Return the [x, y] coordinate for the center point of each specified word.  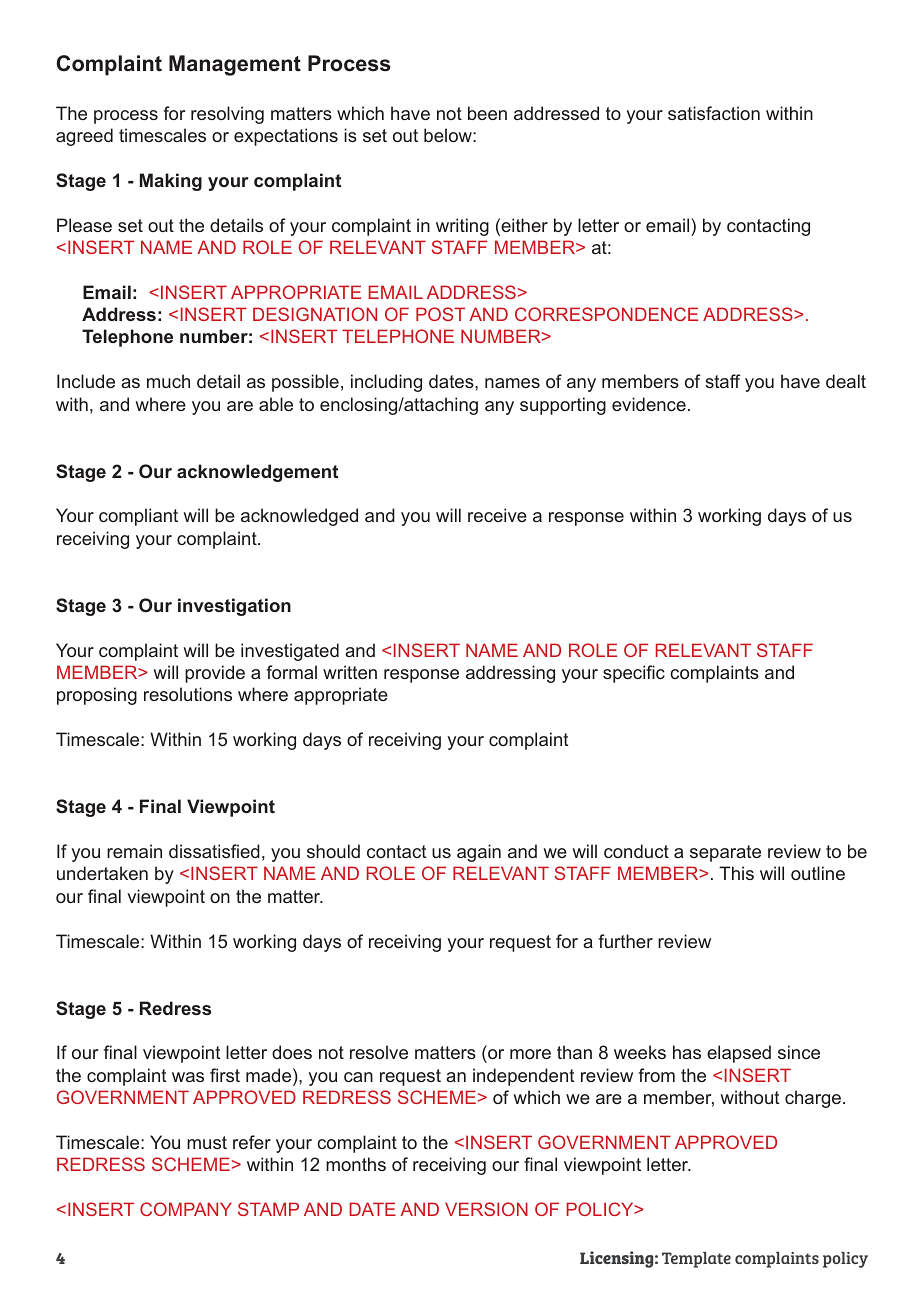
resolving [227, 115]
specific [634, 674]
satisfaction [714, 113]
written [350, 672]
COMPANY [186, 1209]
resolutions [188, 694]
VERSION [486, 1209]
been [487, 113]
